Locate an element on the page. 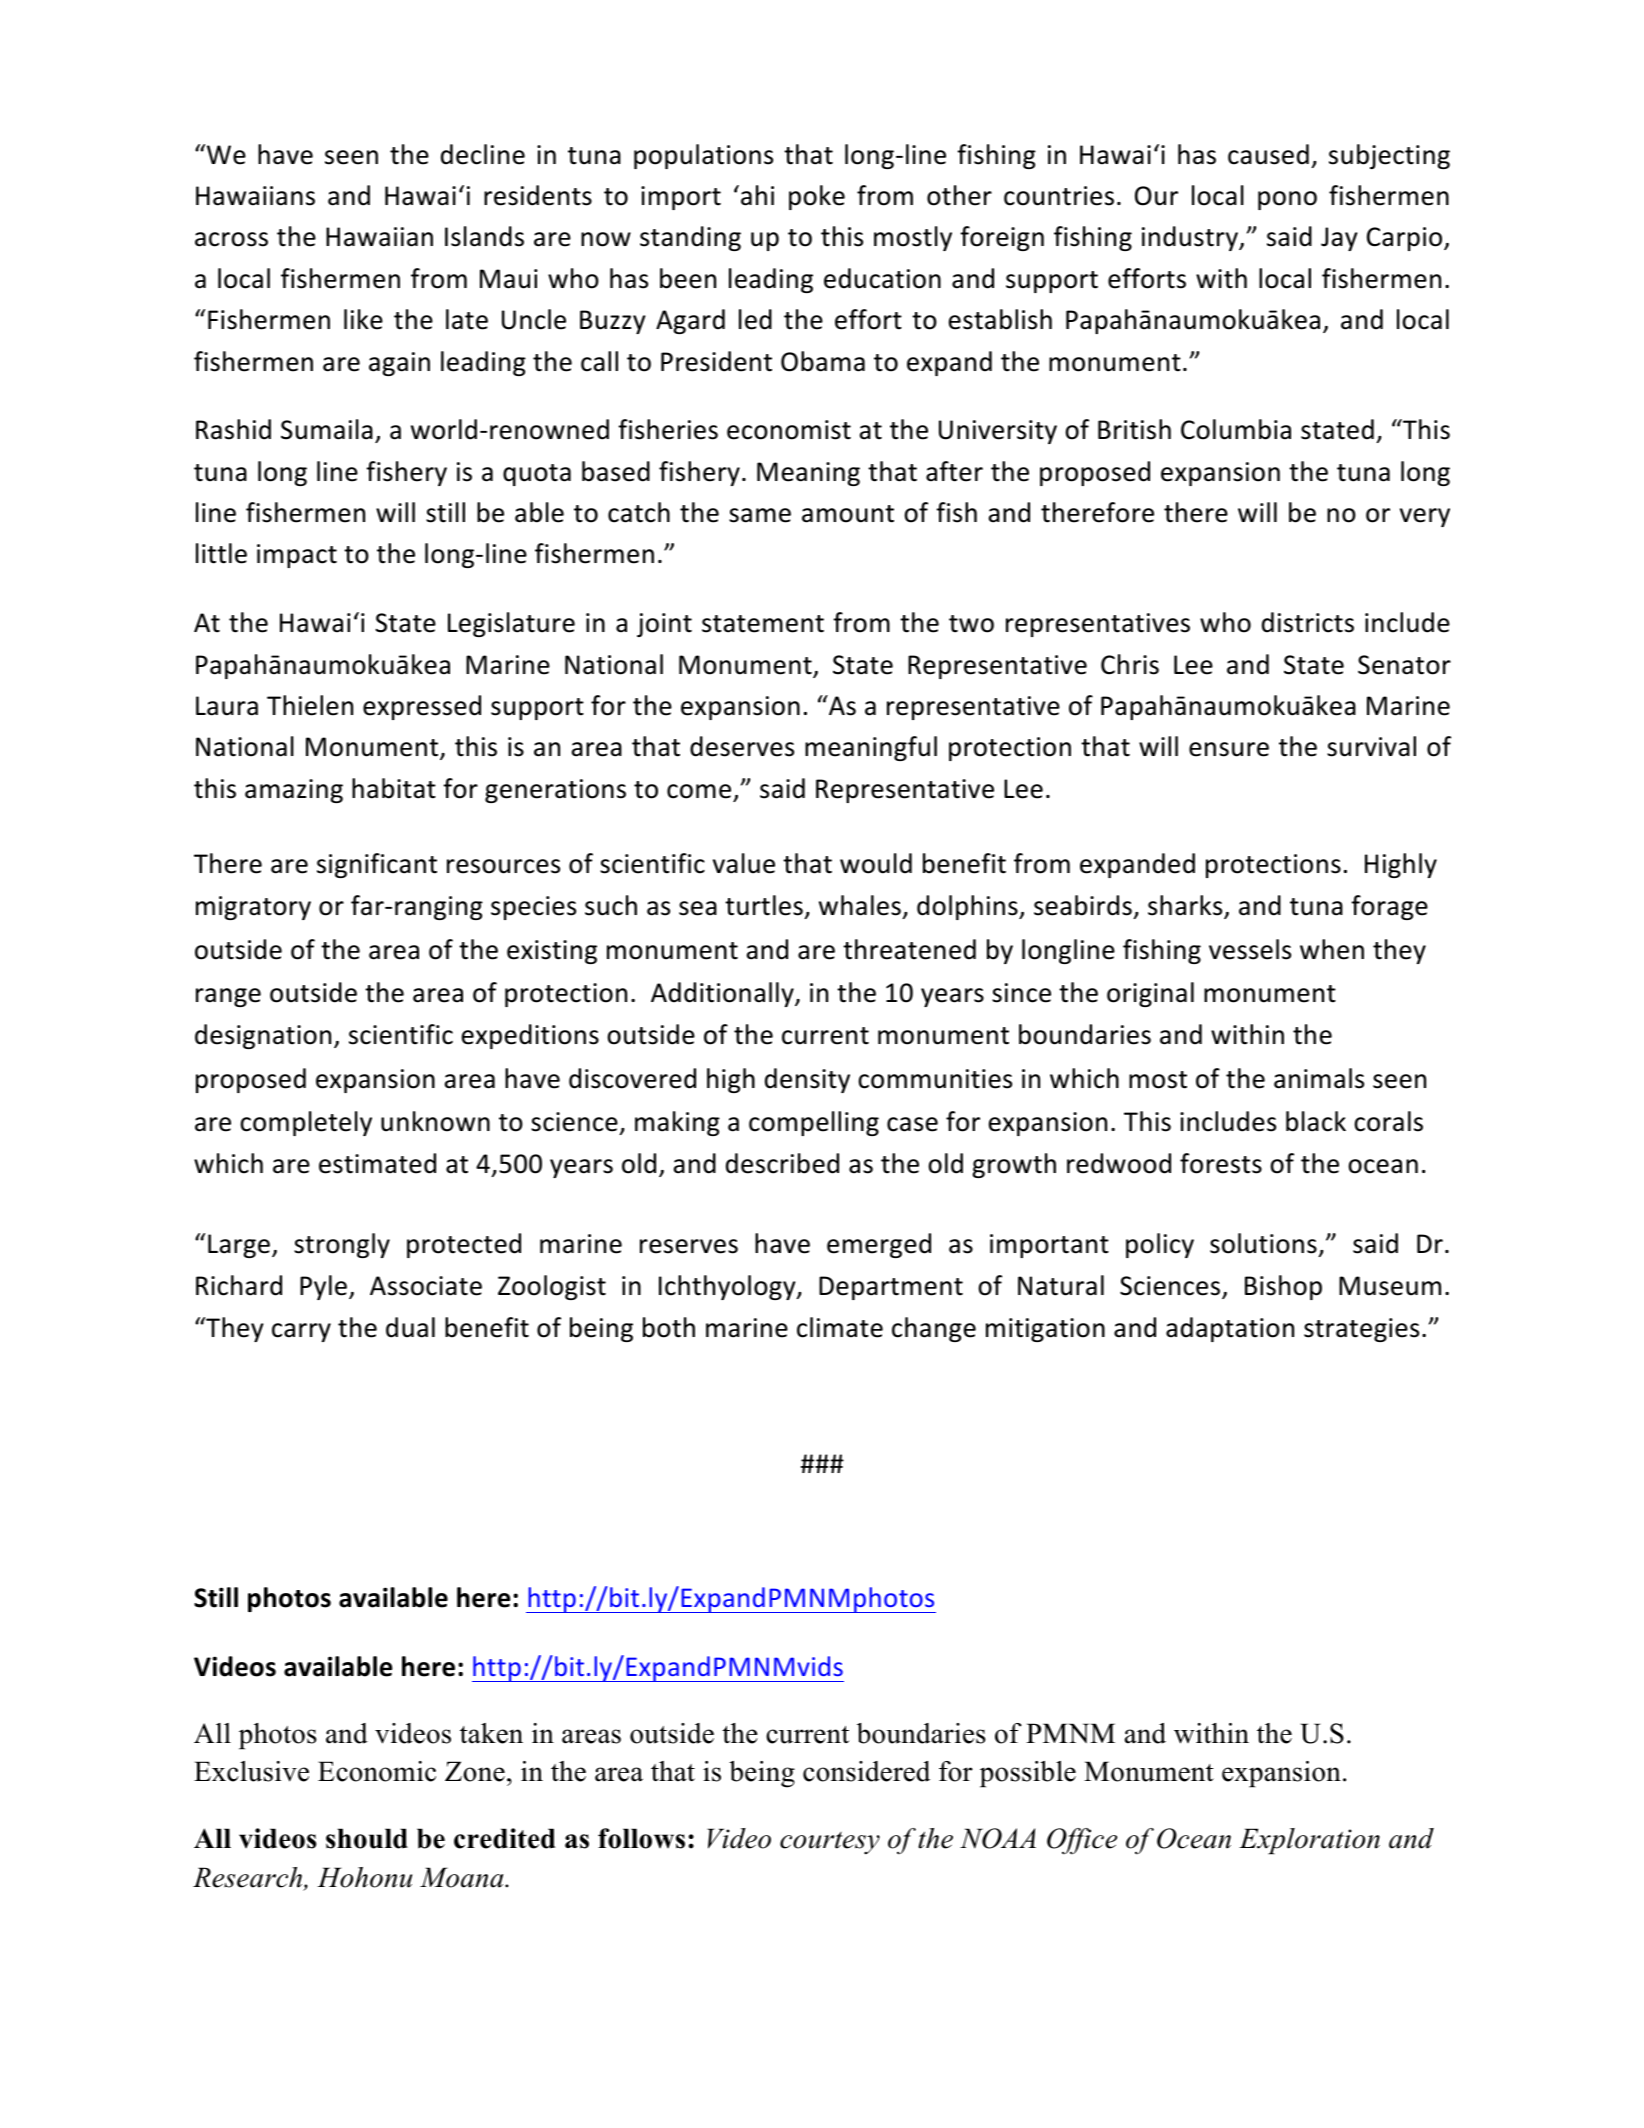 This document has width=1644, height=2128. should is located at coordinates (367, 1838).
